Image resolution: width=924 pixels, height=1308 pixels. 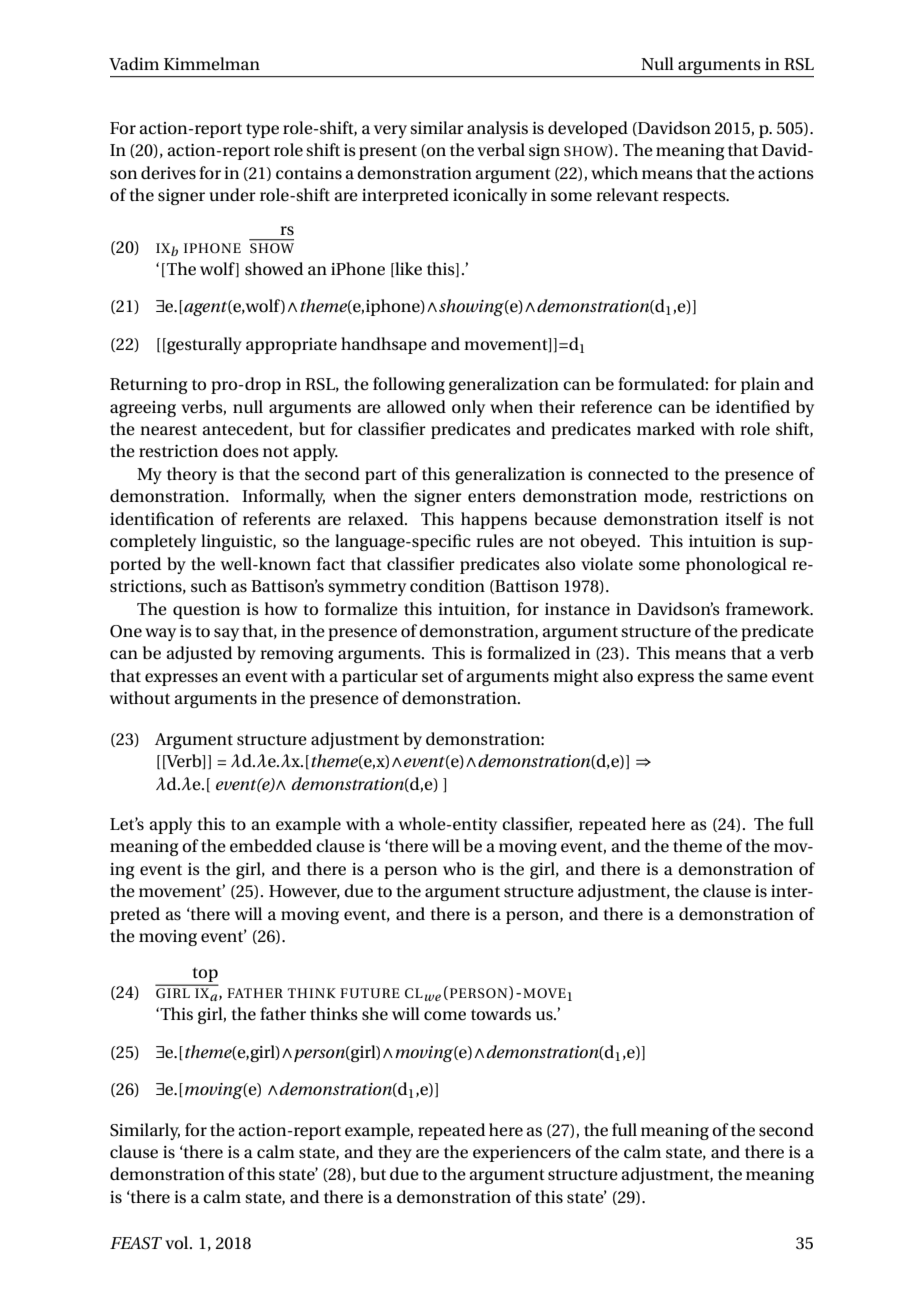 What do you see at coordinates (695, 197) in the page?
I see `respects` at bounding box center [695, 197].
